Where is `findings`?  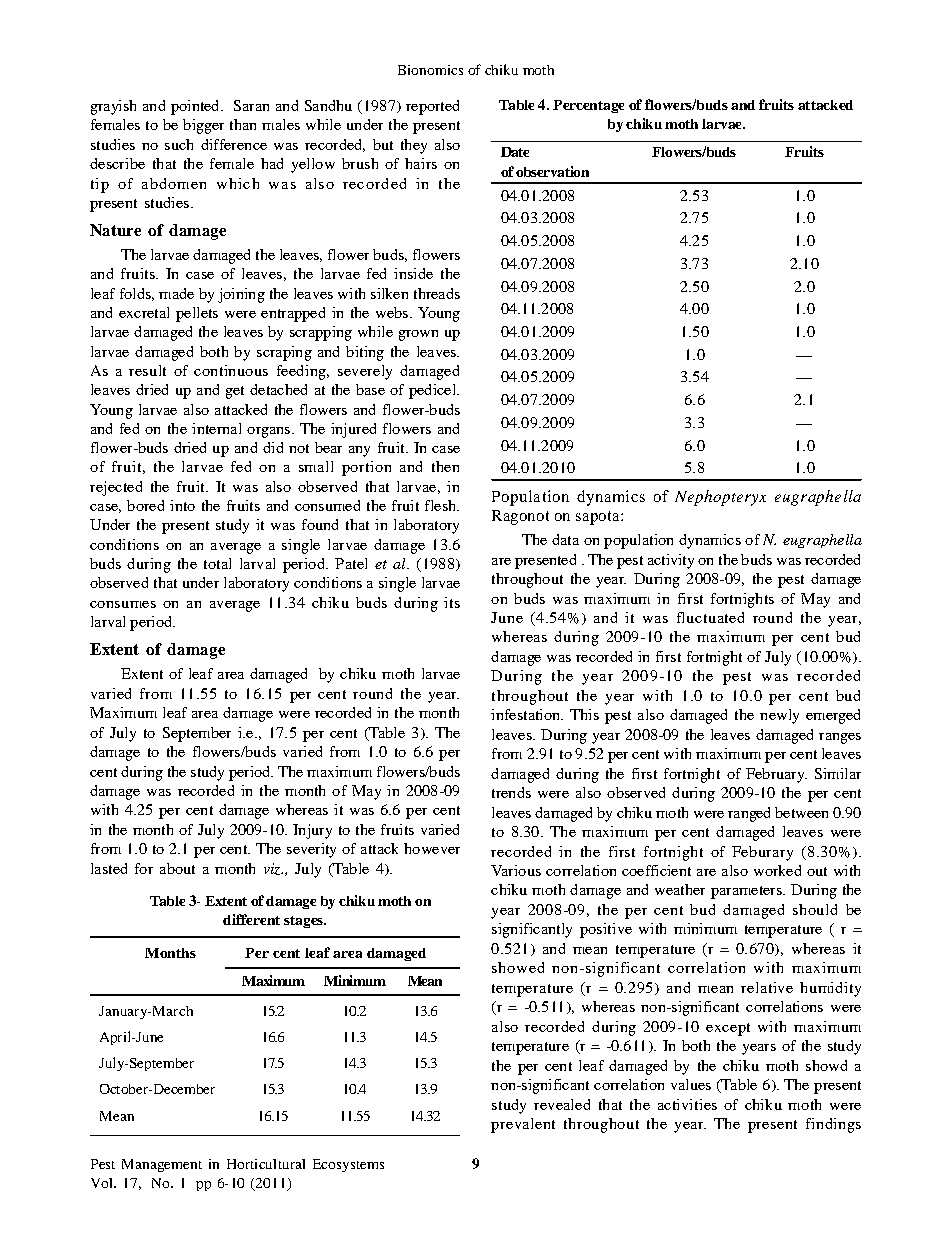
findings is located at coordinates (833, 1125).
